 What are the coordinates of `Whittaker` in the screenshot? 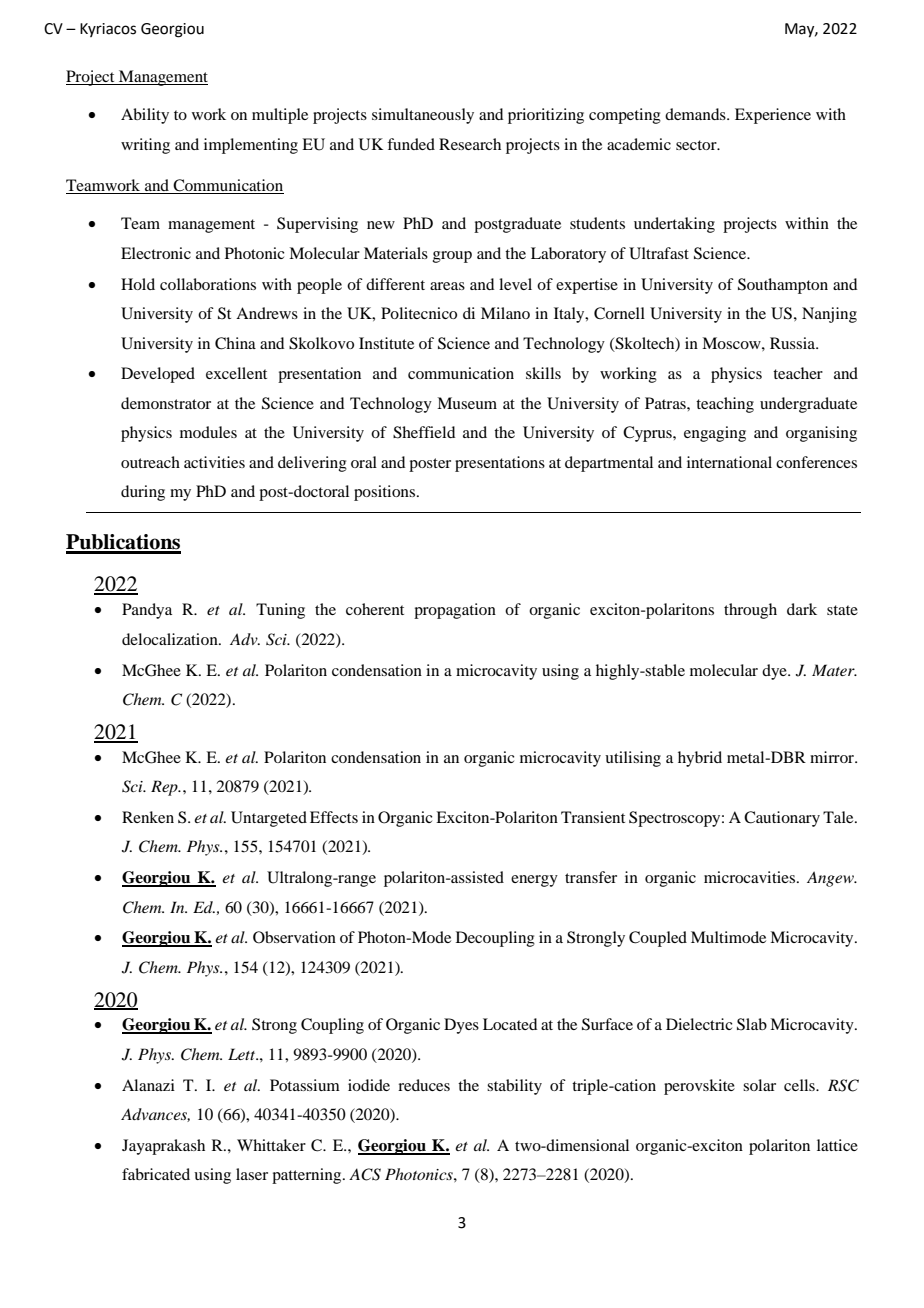 It's located at (271, 1145).
